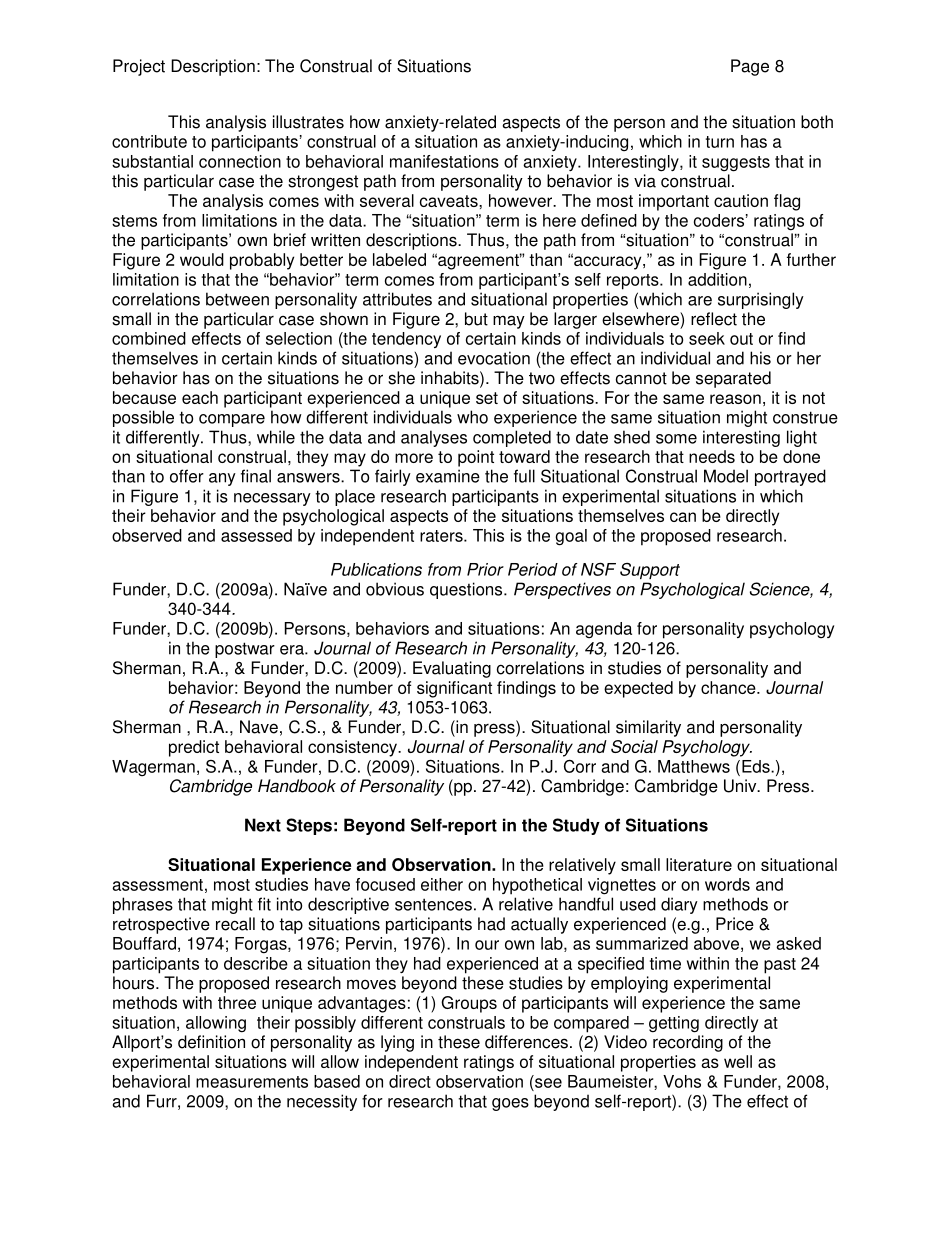  What do you see at coordinates (194, 748) in the screenshot?
I see `predict` at bounding box center [194, 748].
